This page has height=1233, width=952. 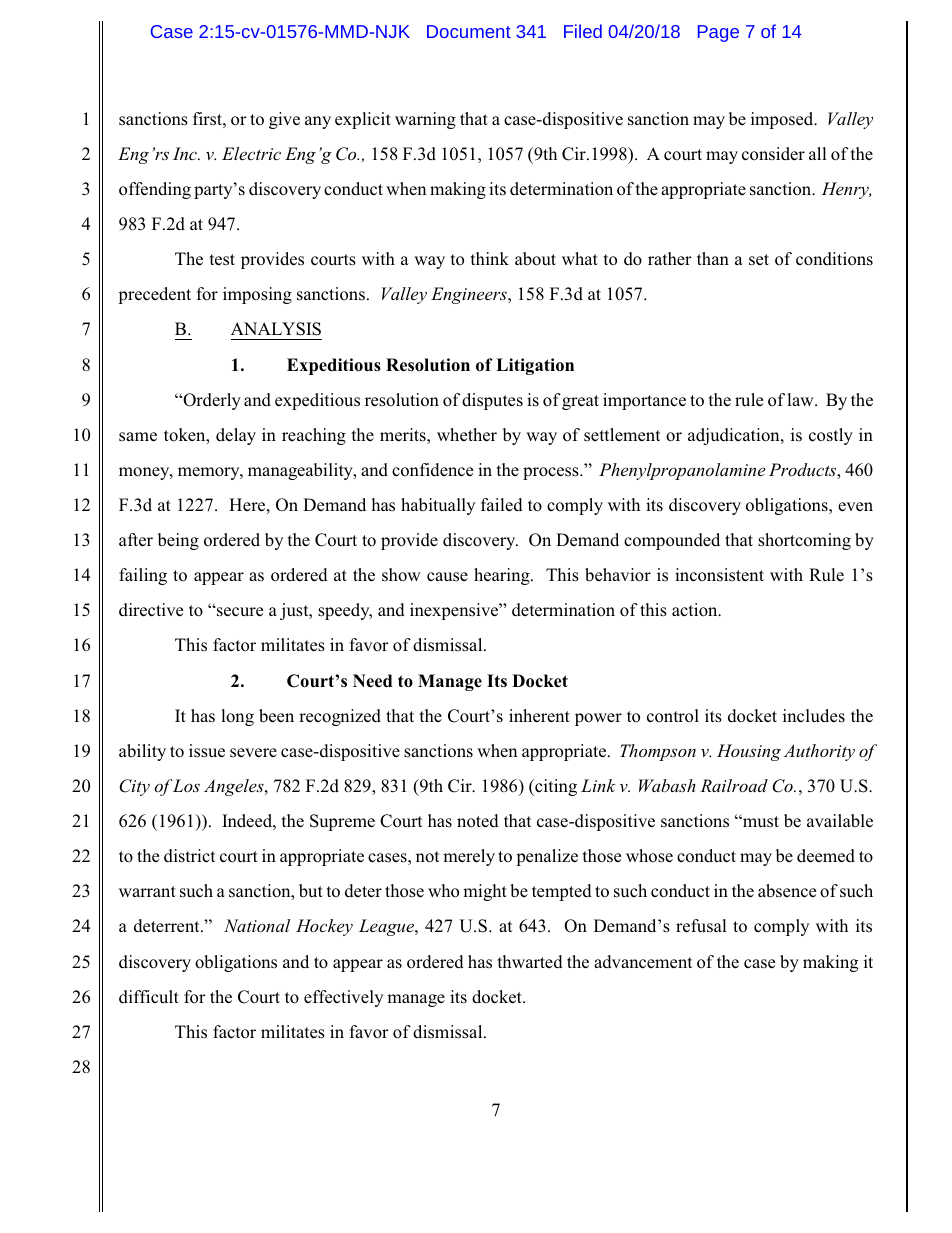 What do you see at coordinates (257, 925) in the page?
I see `National` at bounding box center [257, 925].
